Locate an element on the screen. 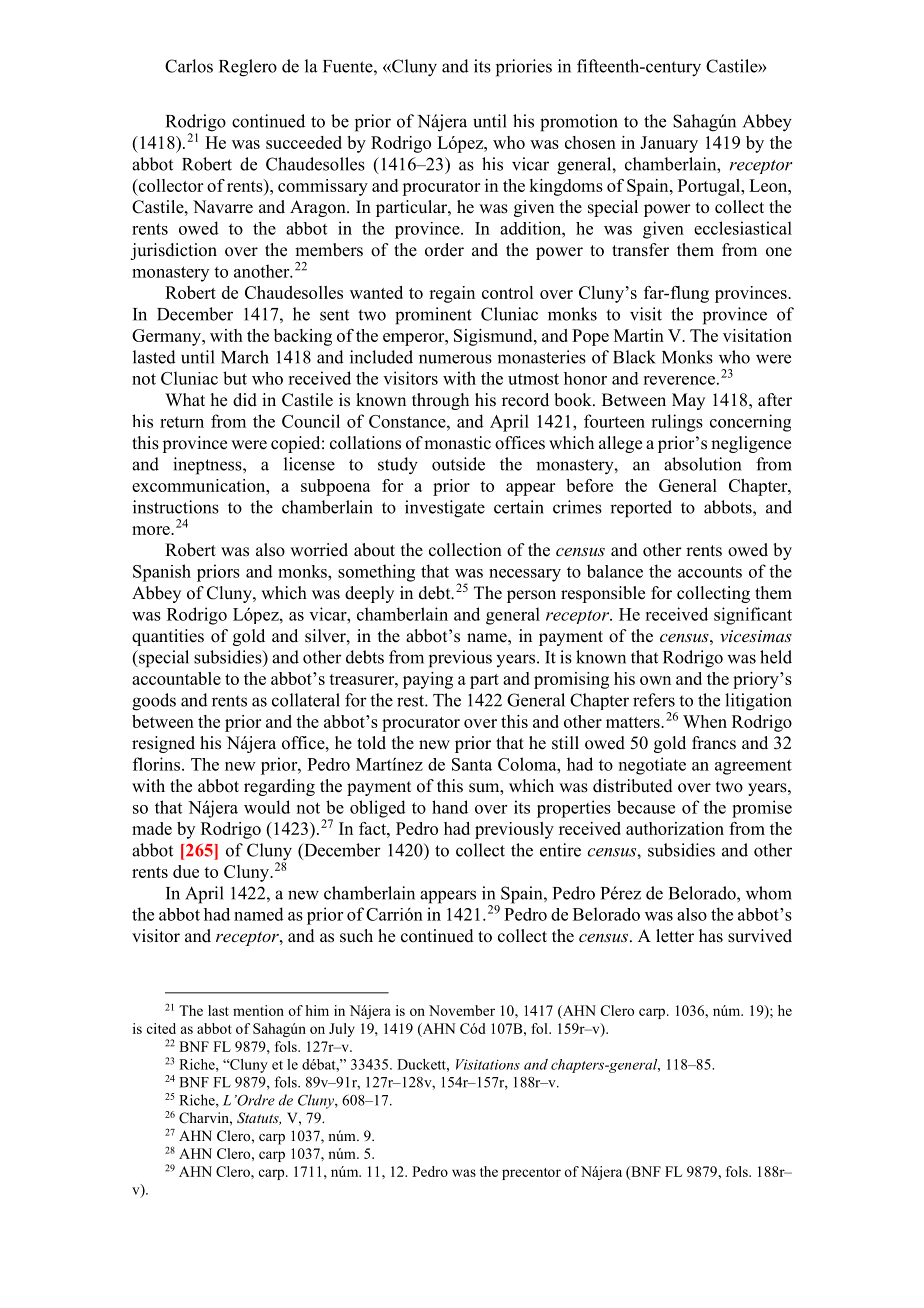 This screenshot has width=924, height=1308. mention is located at coordinates (258, 1010).
